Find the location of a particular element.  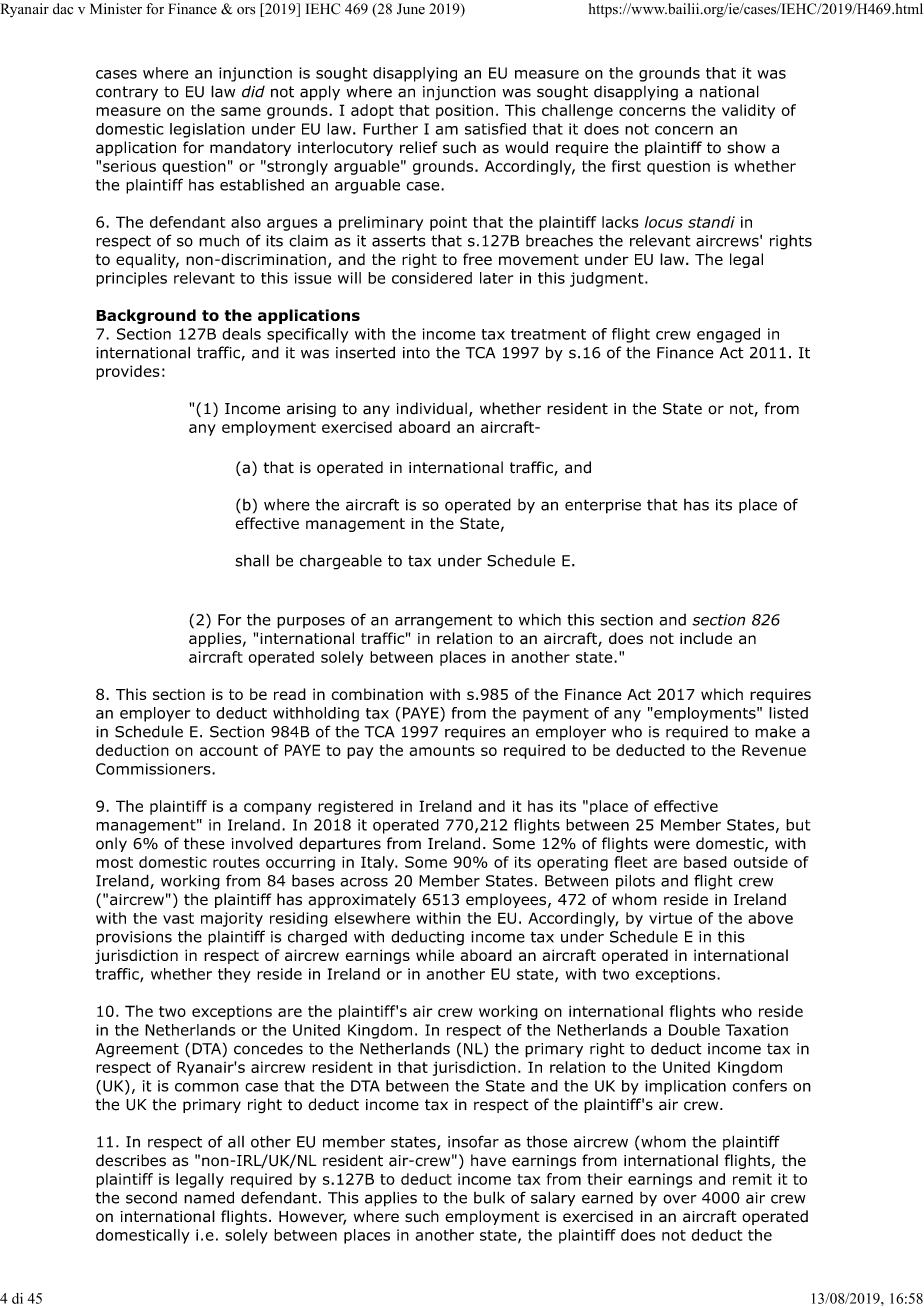

arrangement is located at coordinates (444, 621).
